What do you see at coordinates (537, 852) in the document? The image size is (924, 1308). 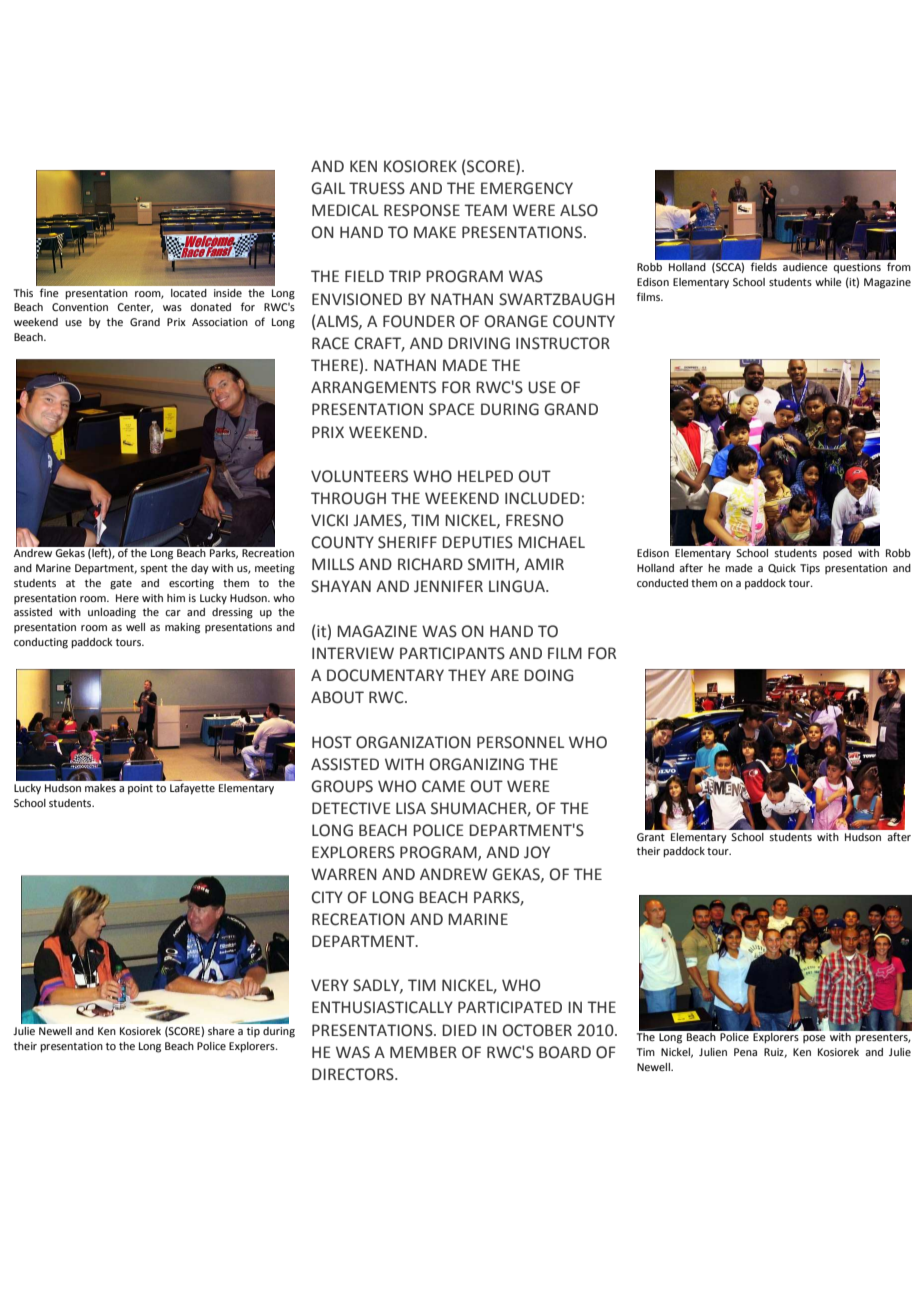 I see `JOY` at bounding box center [537, 852].
